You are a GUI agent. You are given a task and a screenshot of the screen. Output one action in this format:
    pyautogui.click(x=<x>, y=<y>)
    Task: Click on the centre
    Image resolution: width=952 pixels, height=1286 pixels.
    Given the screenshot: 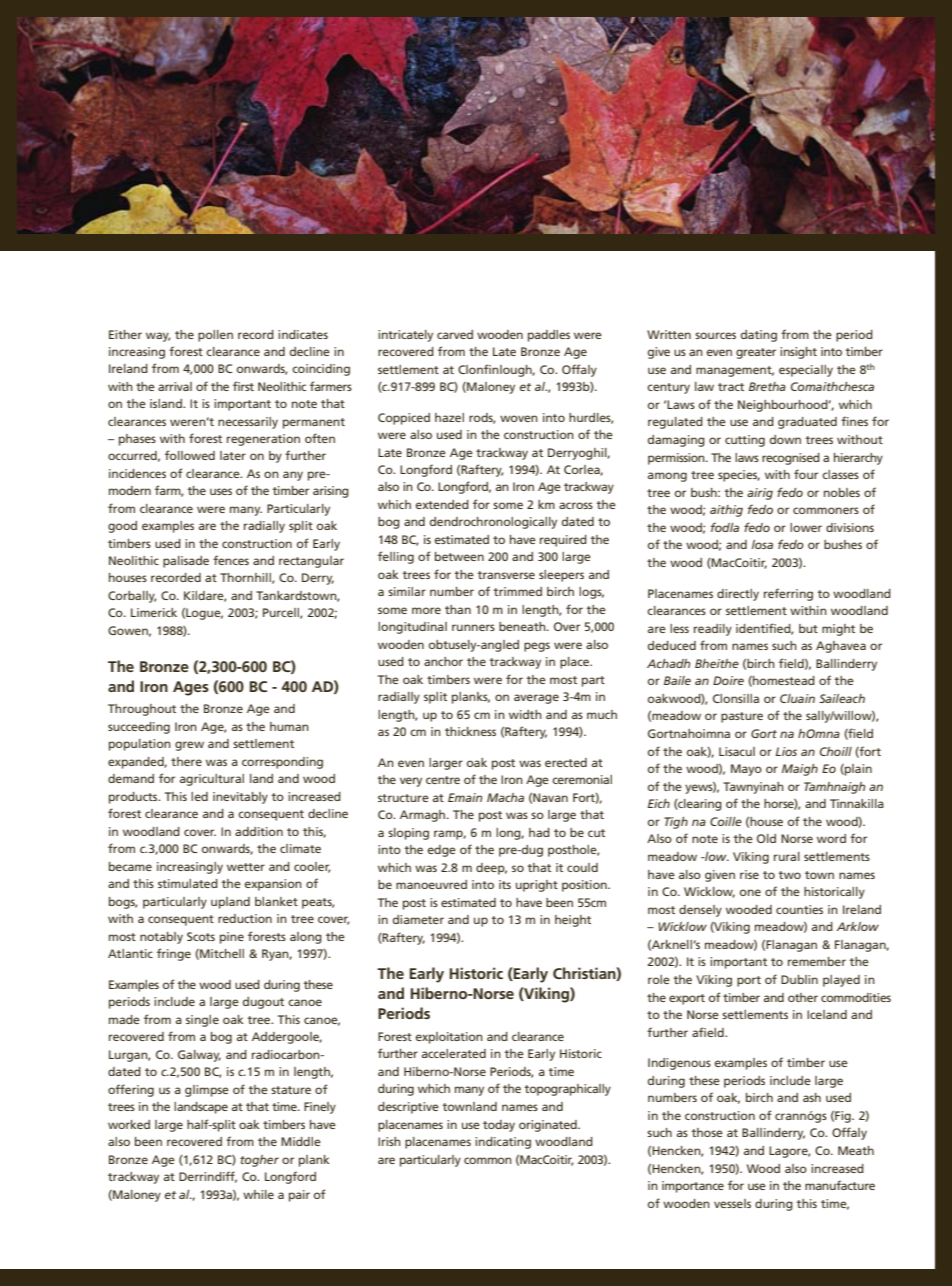 What is the action you would take?
    pyautogui.click(x=443, y=780)
